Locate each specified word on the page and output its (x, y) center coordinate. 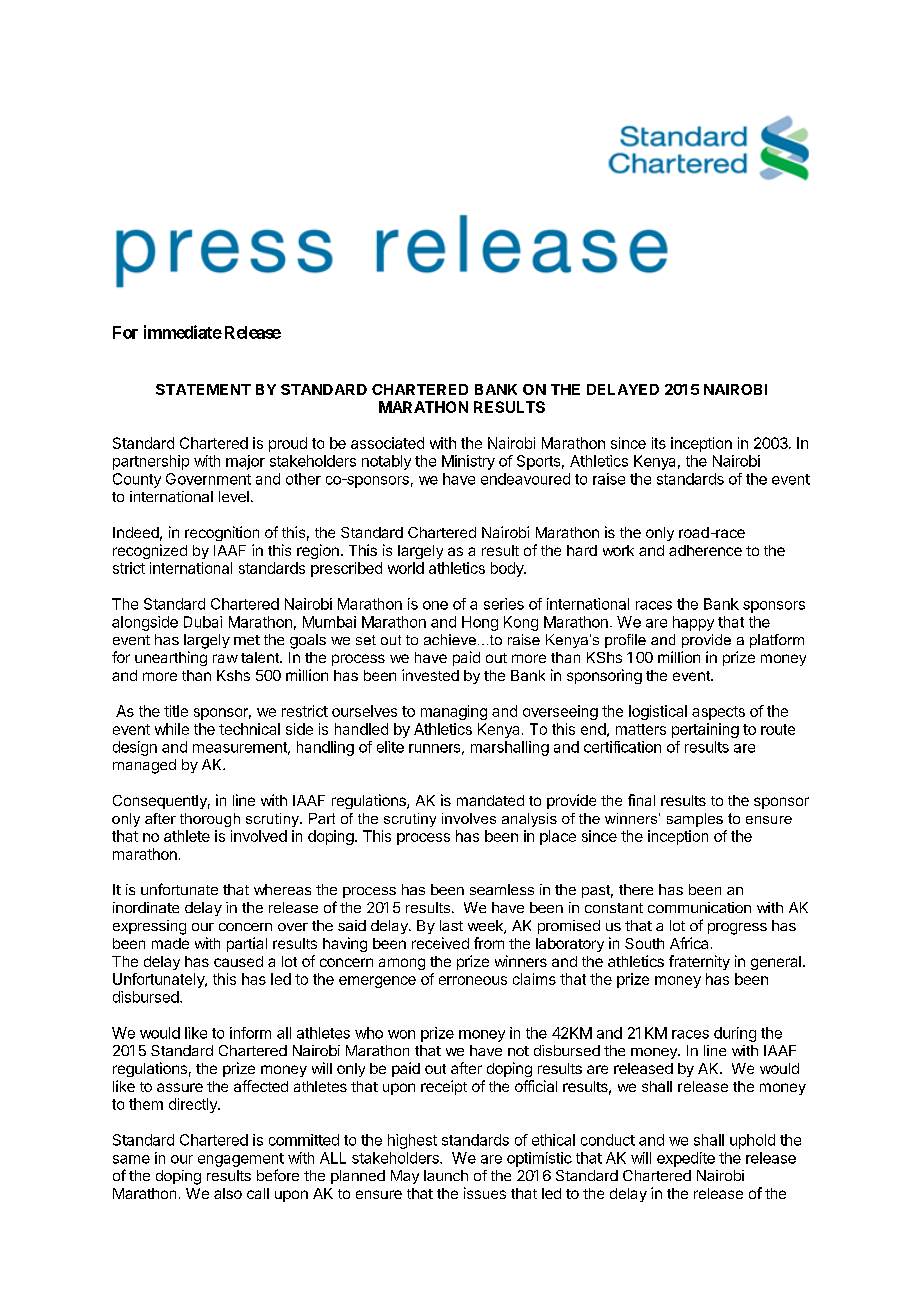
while (172, 729)
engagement (241, 1160)
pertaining (705, 730)
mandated (490, 800)
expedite (686, 1159)
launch (446, 1175)
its (659, 443)
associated (387, 443)
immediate (183, 332)
